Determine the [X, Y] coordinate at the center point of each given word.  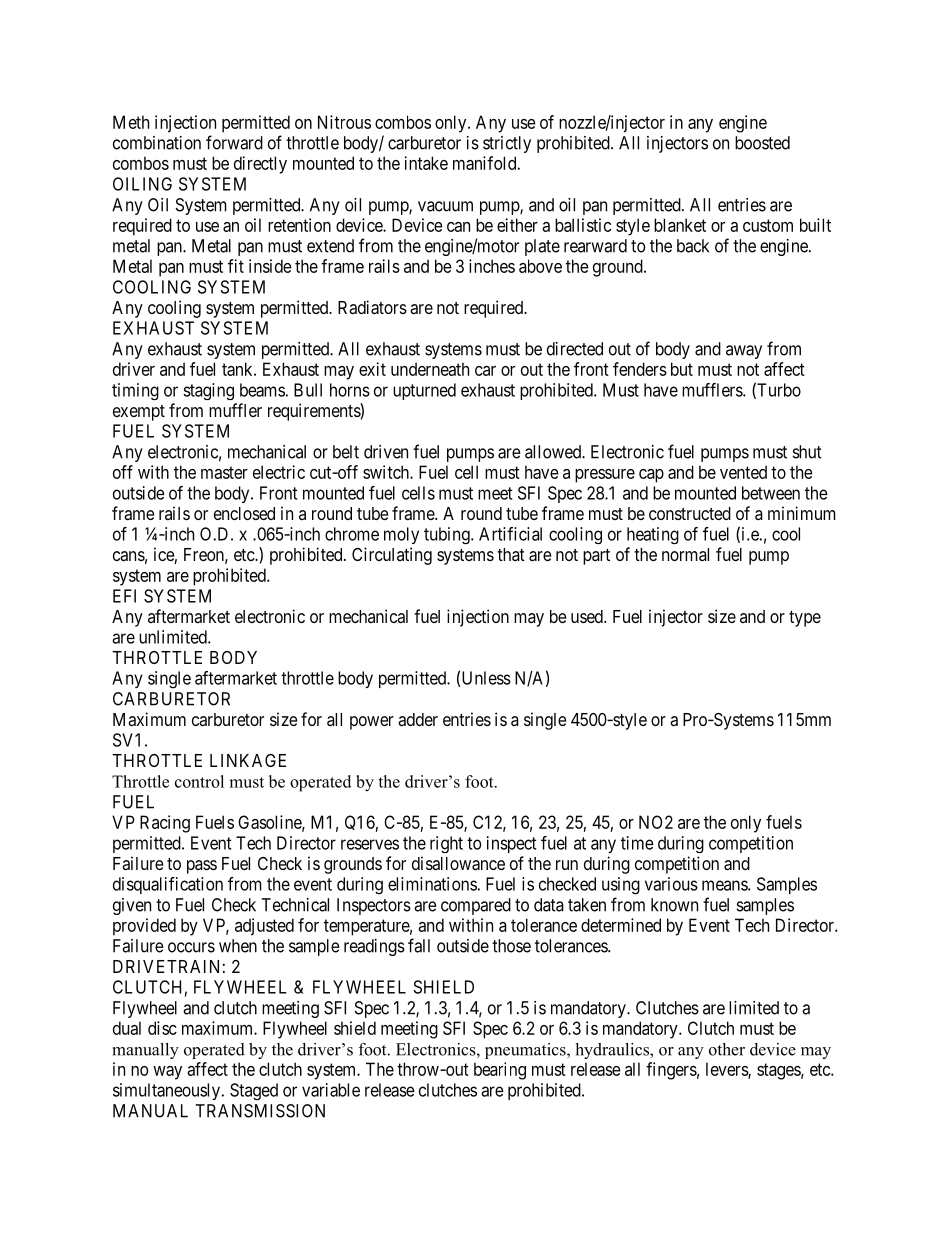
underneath [430, 369]
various [671, 884]
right [446, 844]
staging [208, 391]
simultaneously [166, 1091]
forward [234, 142]
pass [202, 867]
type [805, 619]
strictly [507, 144]
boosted [762, 143]
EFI [124, 596]
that [511, 554]
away [744, 352]
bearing [500, 1071]
